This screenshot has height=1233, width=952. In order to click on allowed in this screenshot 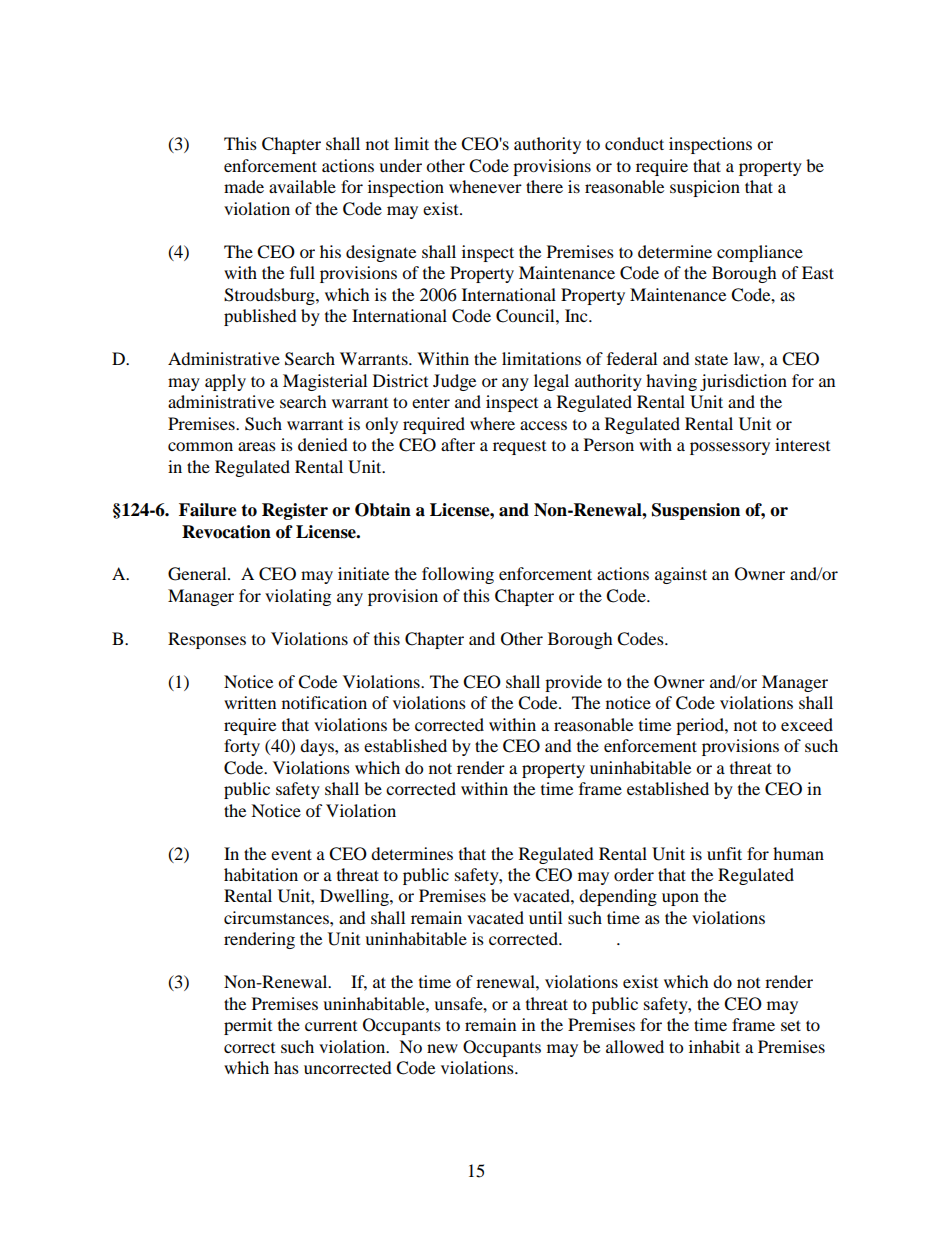, I will do `click(635, 1046)`.
